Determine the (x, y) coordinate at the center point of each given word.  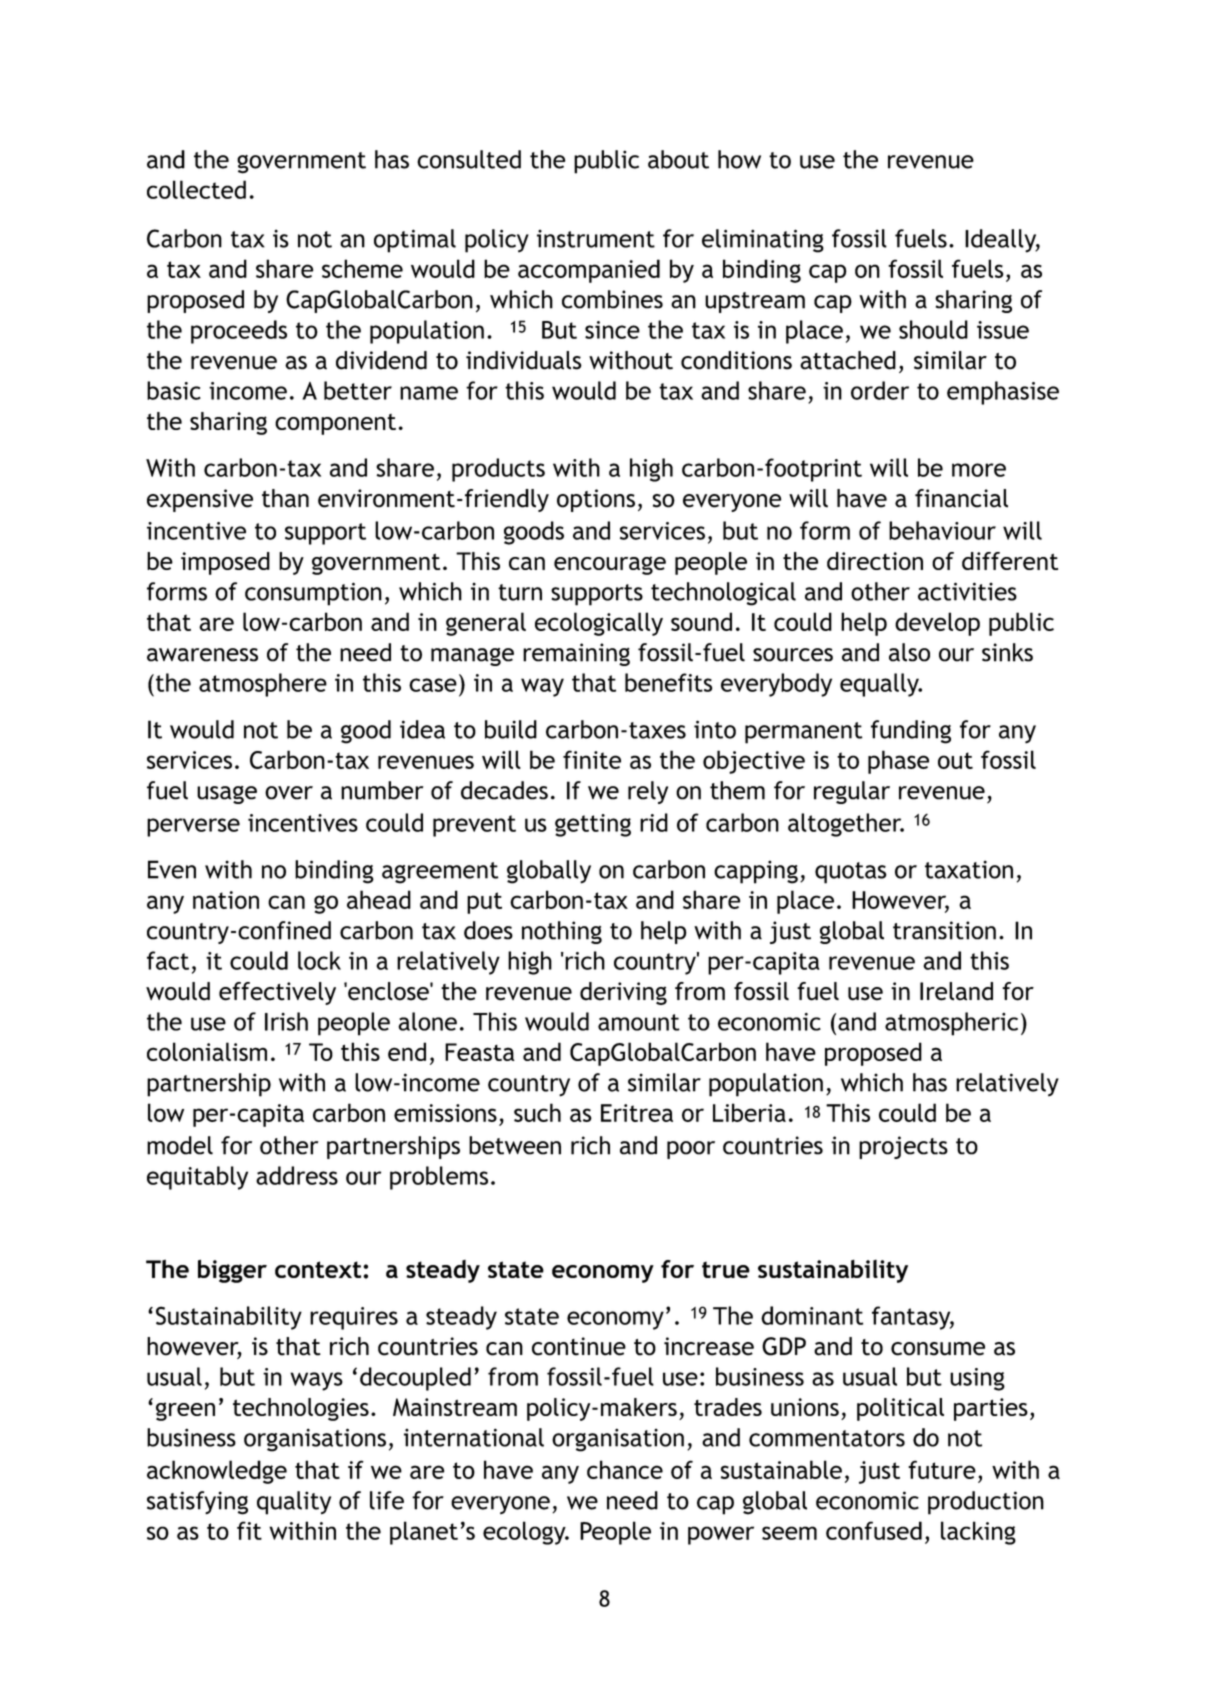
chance (625, 1469)
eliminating (763, 241)
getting (593, 825)
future (942, 1469)
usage (227, 795)
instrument (596, 239)
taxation (969, 869)
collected (196, 189)
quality (294, 1503)
